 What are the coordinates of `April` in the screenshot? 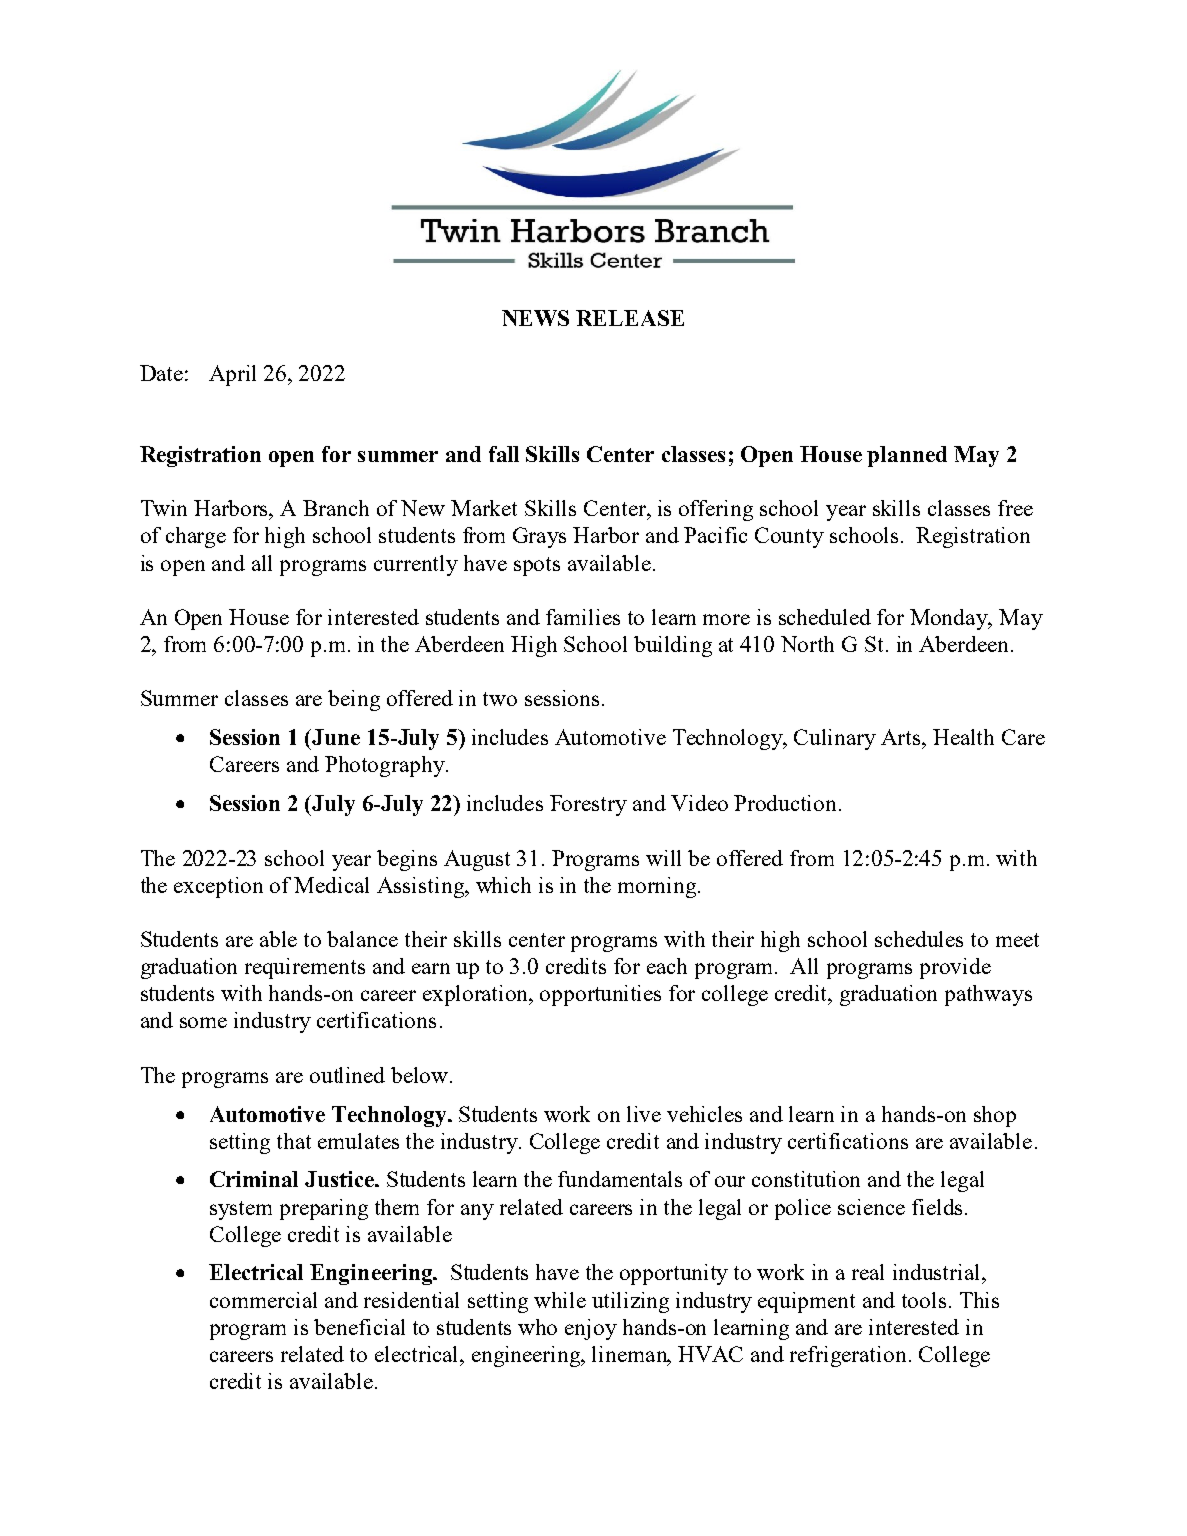 It's located at (232, 375).
